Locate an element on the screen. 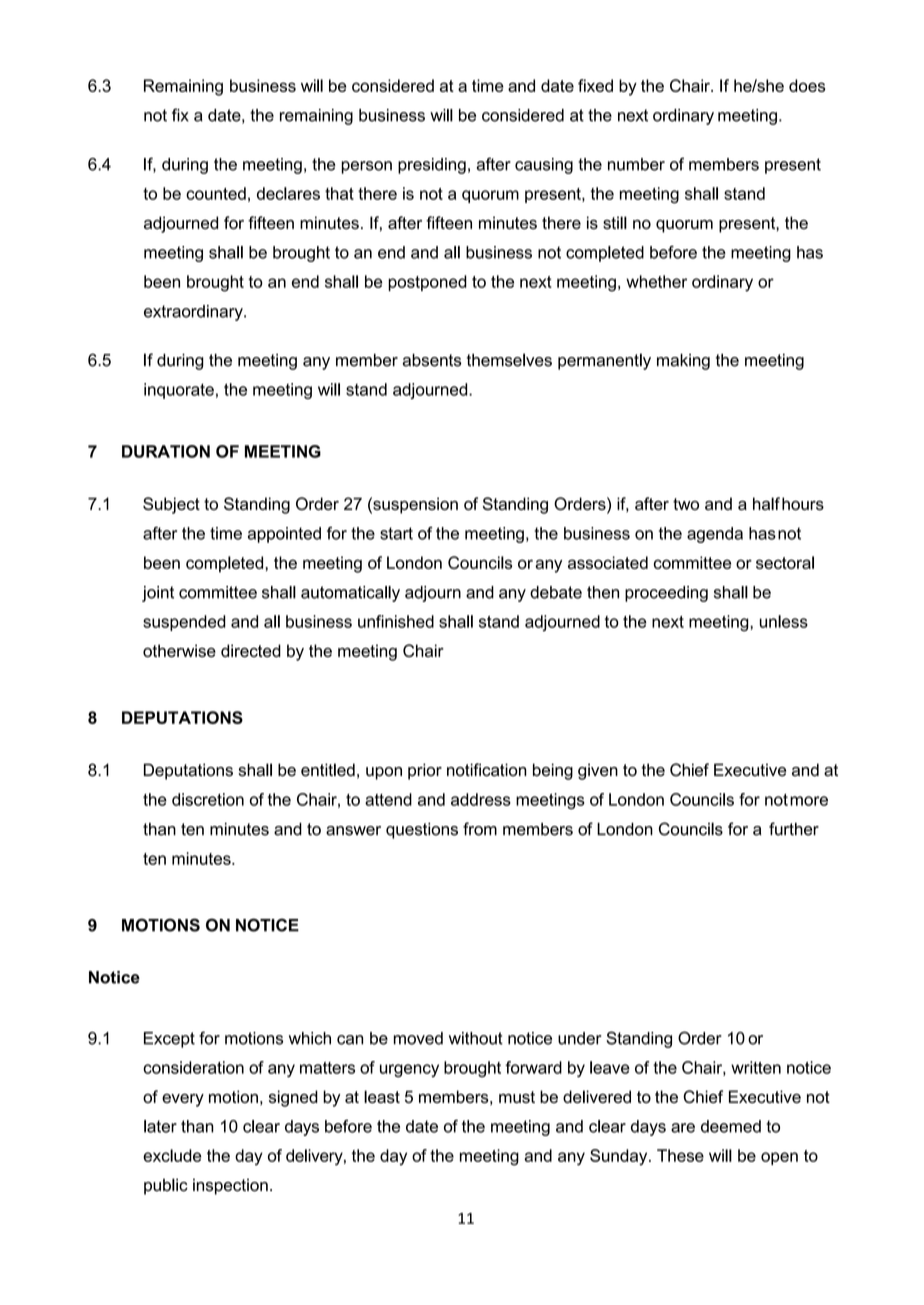 The width and height of the screenshot is (924, 1305). discretion is located at coordinates (208, 799).
